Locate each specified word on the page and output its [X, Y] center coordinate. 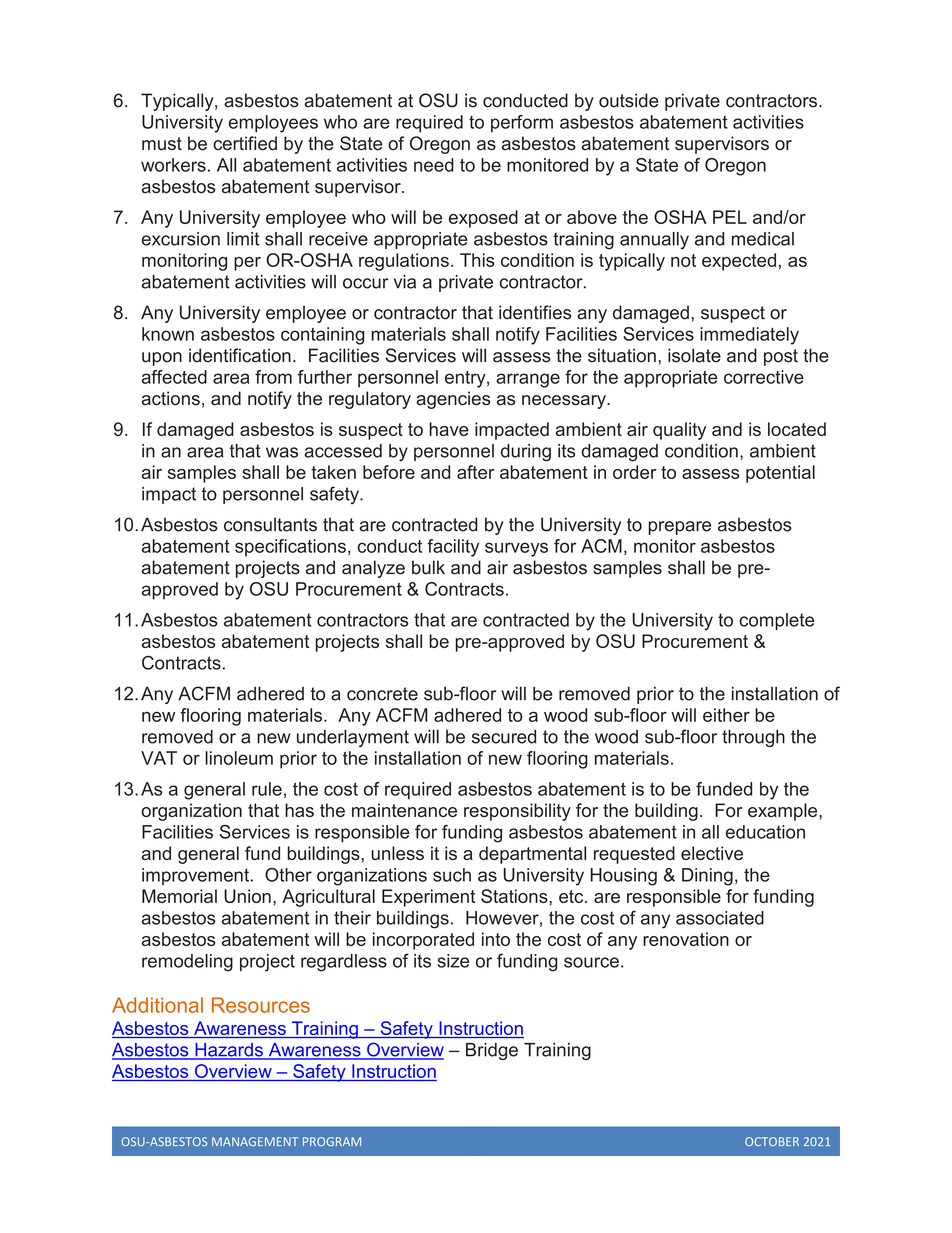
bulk [428, 567]
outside [629, 100]
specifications [290, 548]
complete [776, 621]
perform [522, 123]
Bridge [492, 1051]
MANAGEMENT [255, 1141]
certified [245, 143]
